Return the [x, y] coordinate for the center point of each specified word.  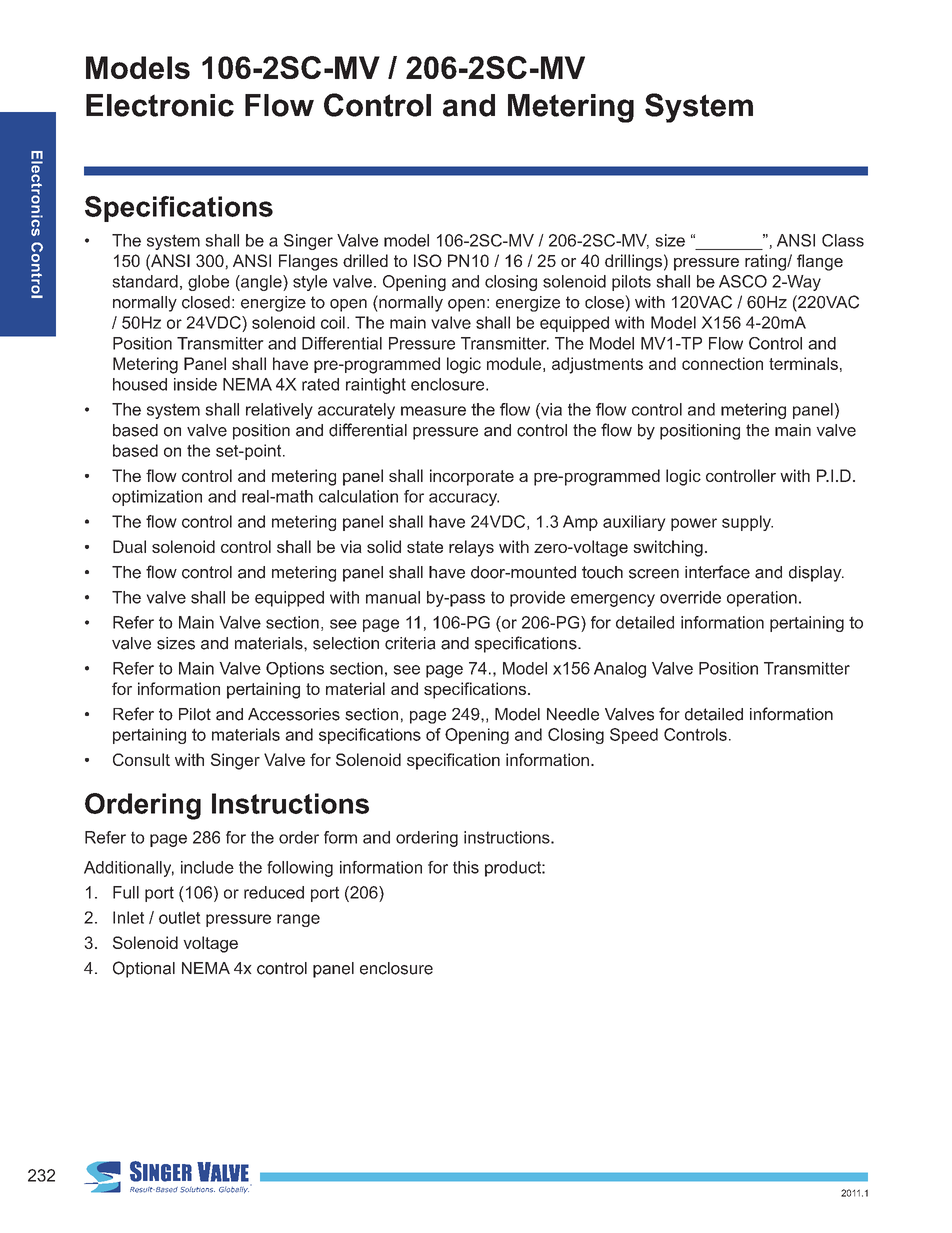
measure [433, 411]
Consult [141, 759]
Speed [634, 736]
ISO [428, 260]
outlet [180, 917]
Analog [620, 670]
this [466, 867]
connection [722, 363]
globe [208, 283]
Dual [129, 546]
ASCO [743, 281]
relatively [279, 411]
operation [762, 599]
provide [537, 599]
